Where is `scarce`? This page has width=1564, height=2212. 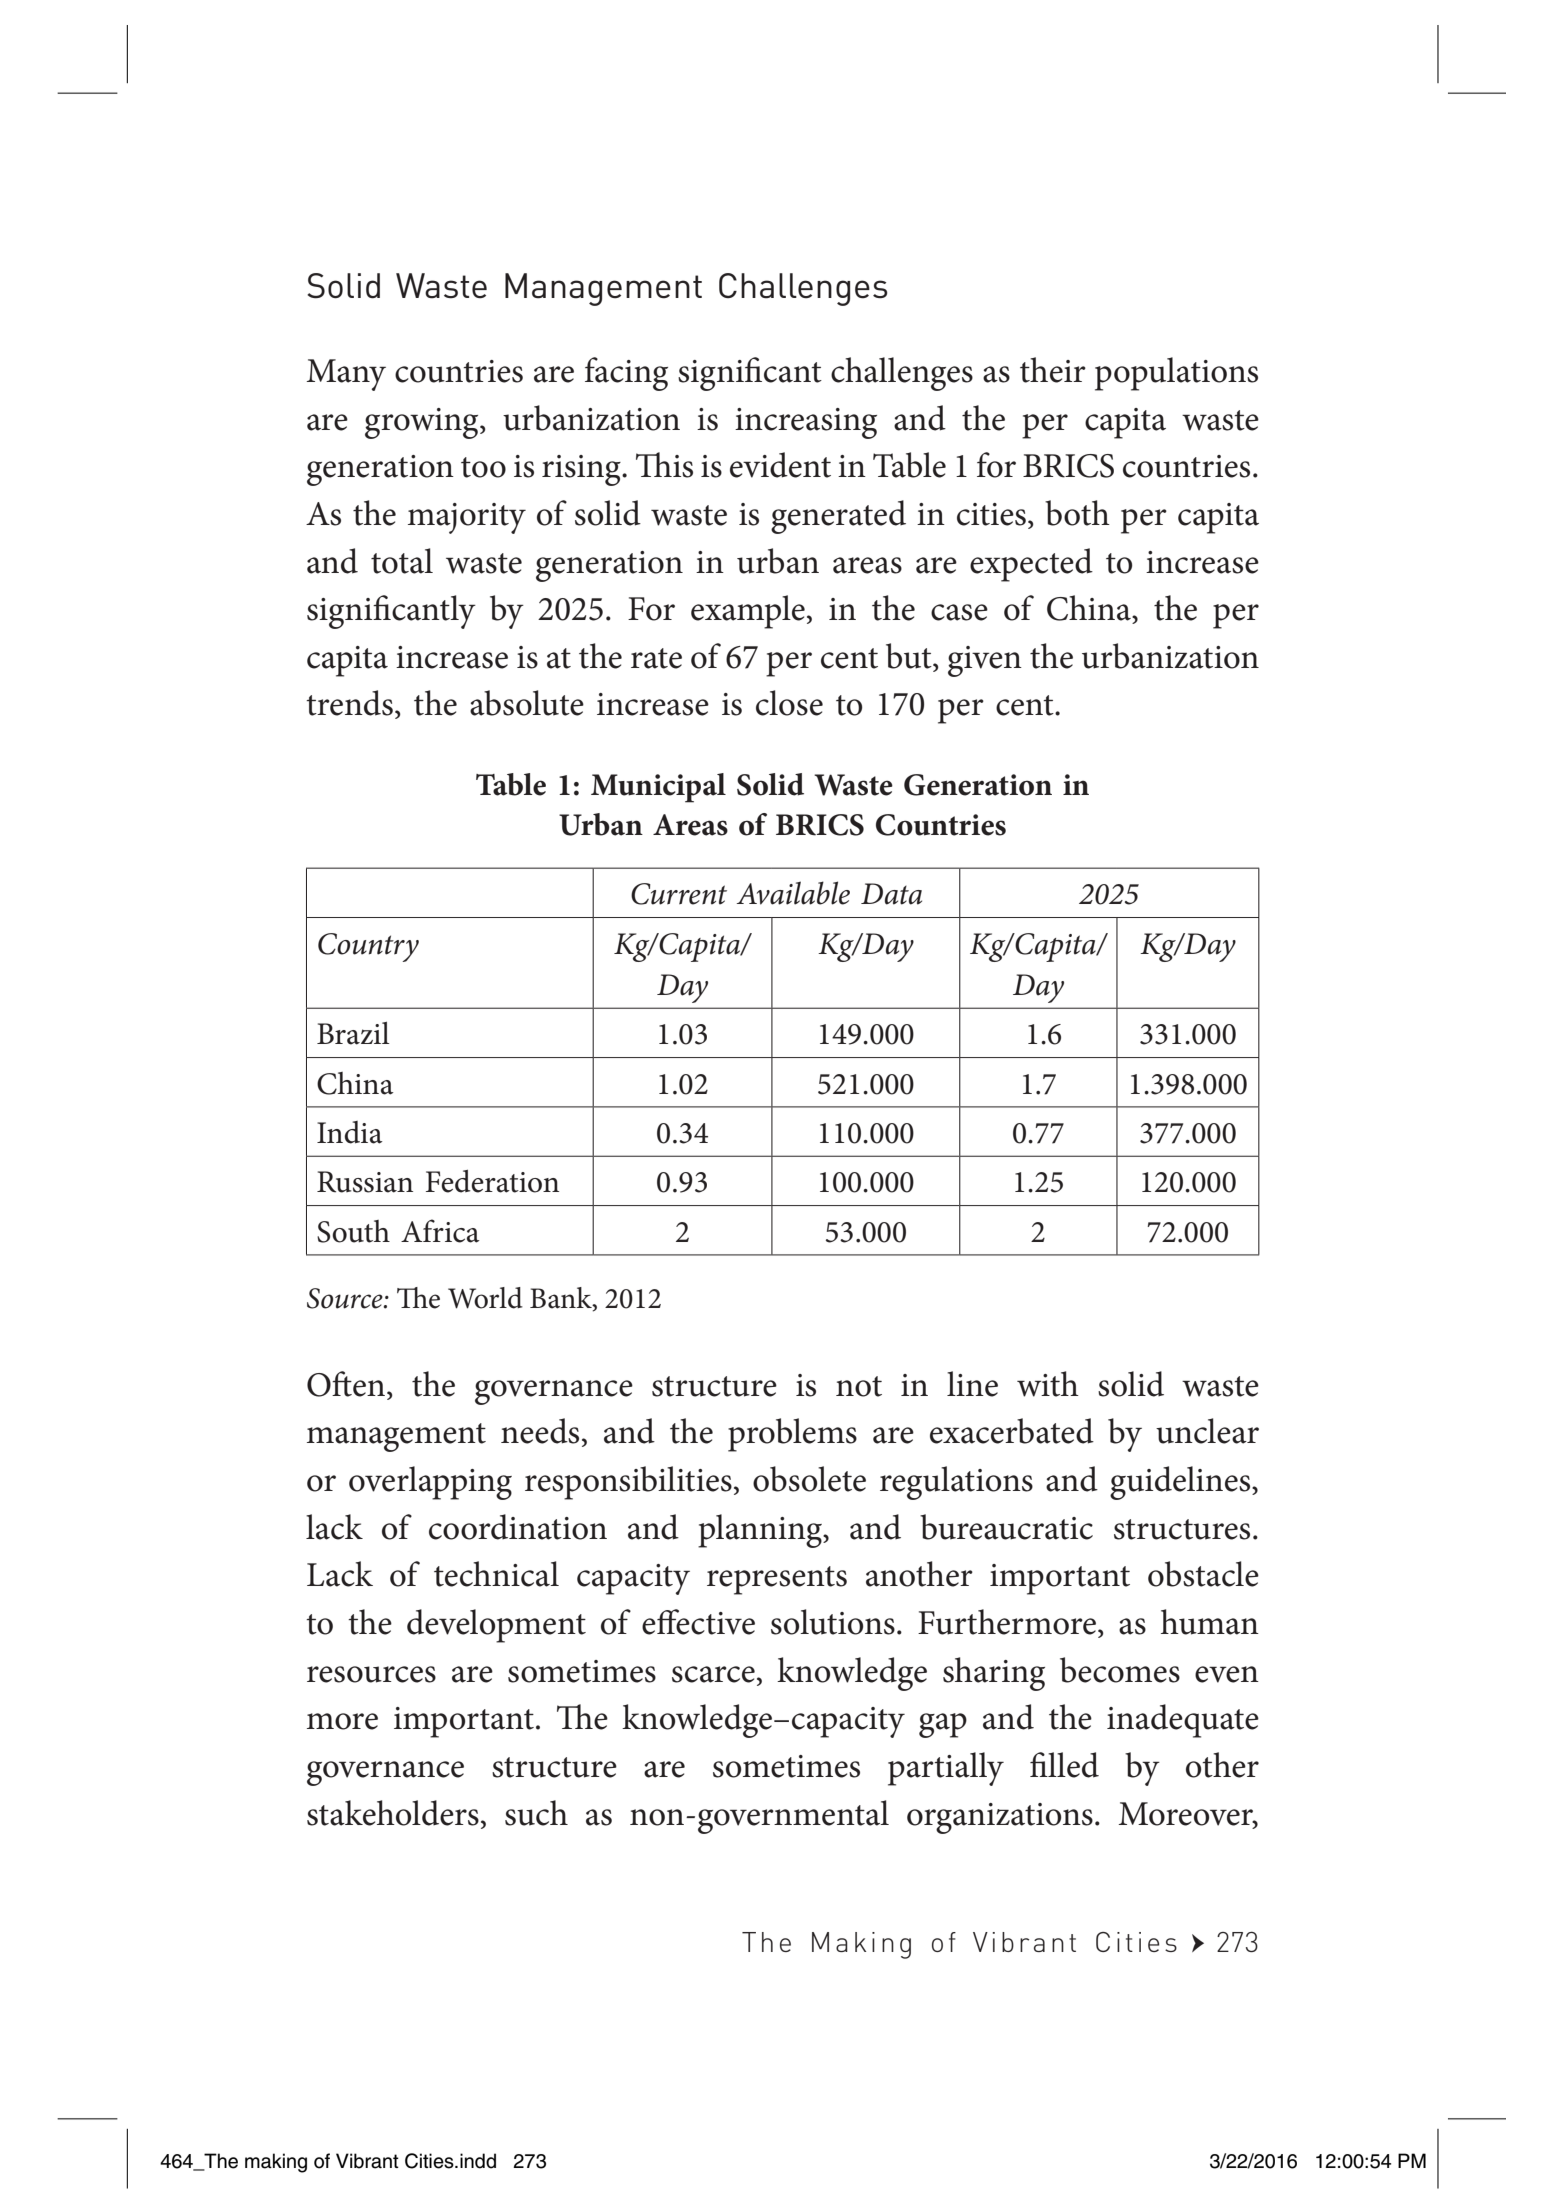 scarce is located at coordinates (713, 1674).
